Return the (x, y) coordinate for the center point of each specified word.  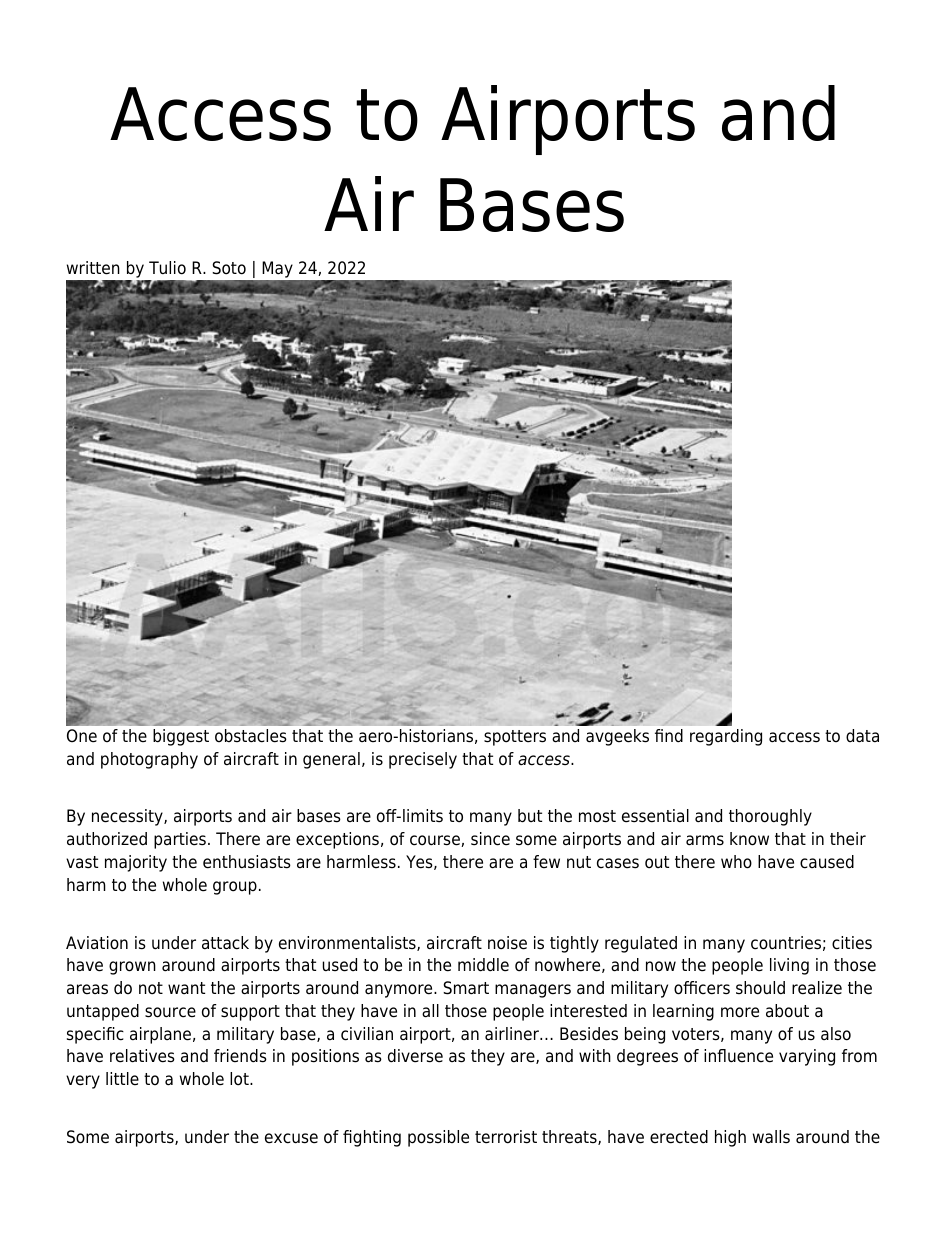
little (122, 1079)
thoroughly (770, 817)
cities (852, 943)
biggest (181, 737)
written (93, 268)
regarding (726, 737)
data (862, 736)
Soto (229, 268)
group (235, 888)
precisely (423, 760)
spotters (515, 738)
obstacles (251, 736)
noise (507, 943)
